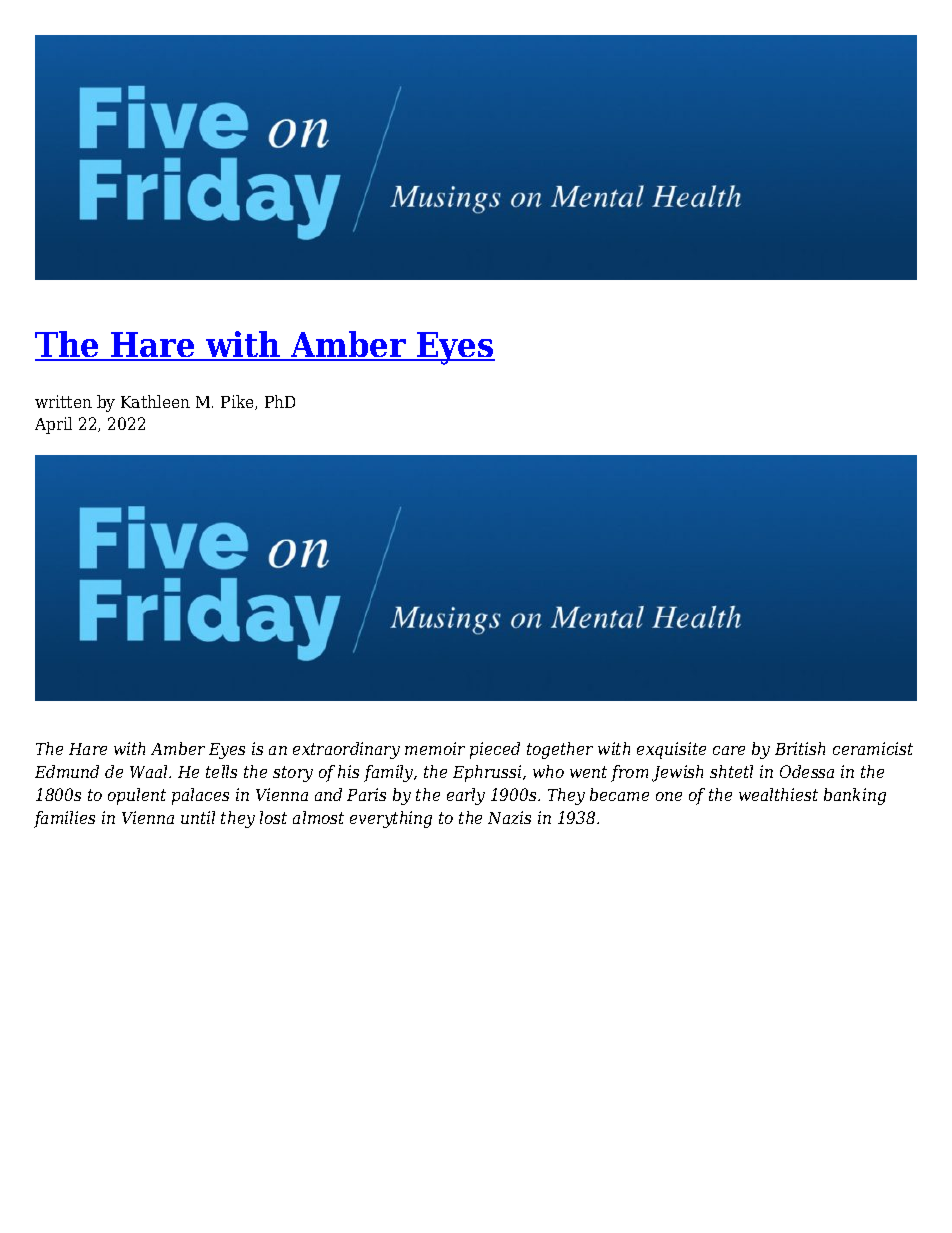 Image resolution: width=952 pixels, height=1233 pixels. I want to click on Pike, so click(238, 402).
